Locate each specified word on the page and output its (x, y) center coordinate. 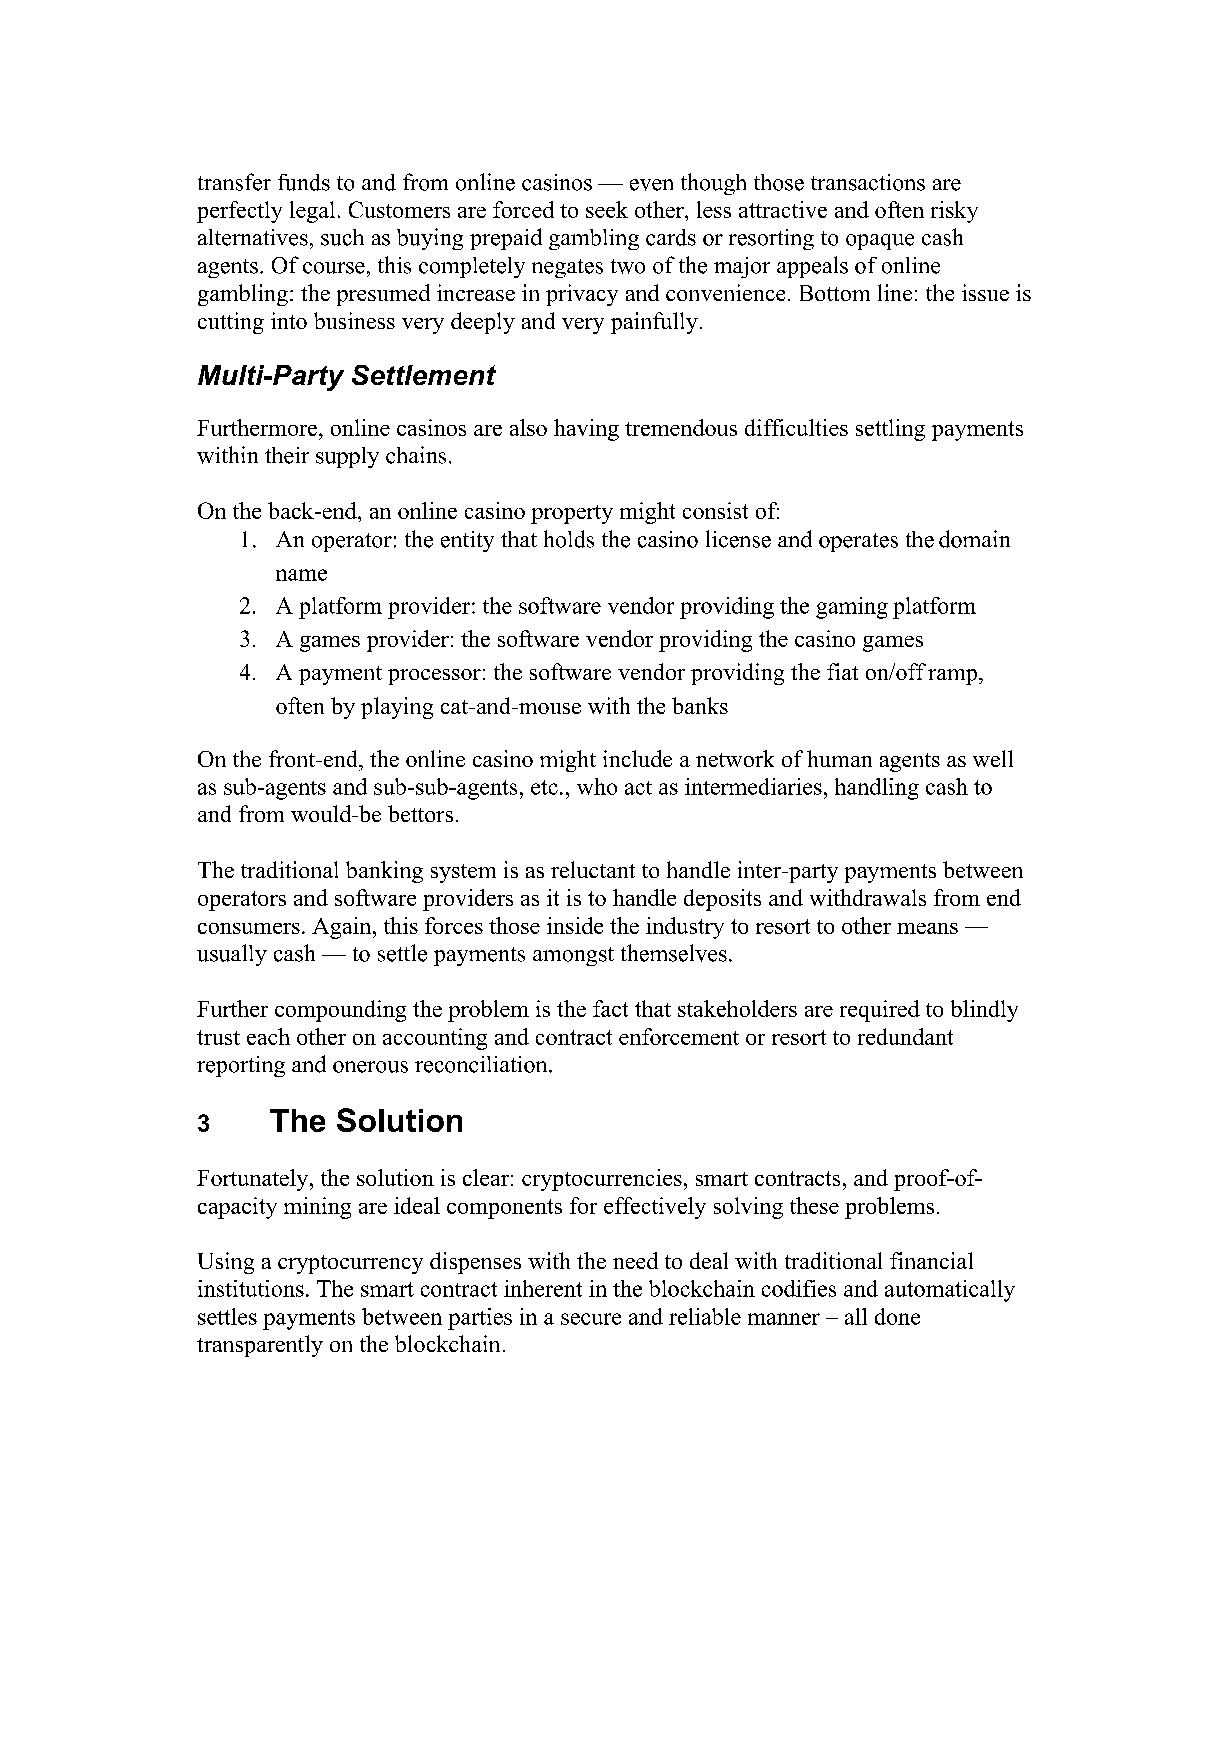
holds (569, 539)
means (927, 928)
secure (591, 1319)
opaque (880, 242)
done (897, 1316)
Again (343, 928)
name (301, 575)
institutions (251, 1288)
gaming (852, 608)
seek (607, 209)
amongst (573, 956)
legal (312, 212)
